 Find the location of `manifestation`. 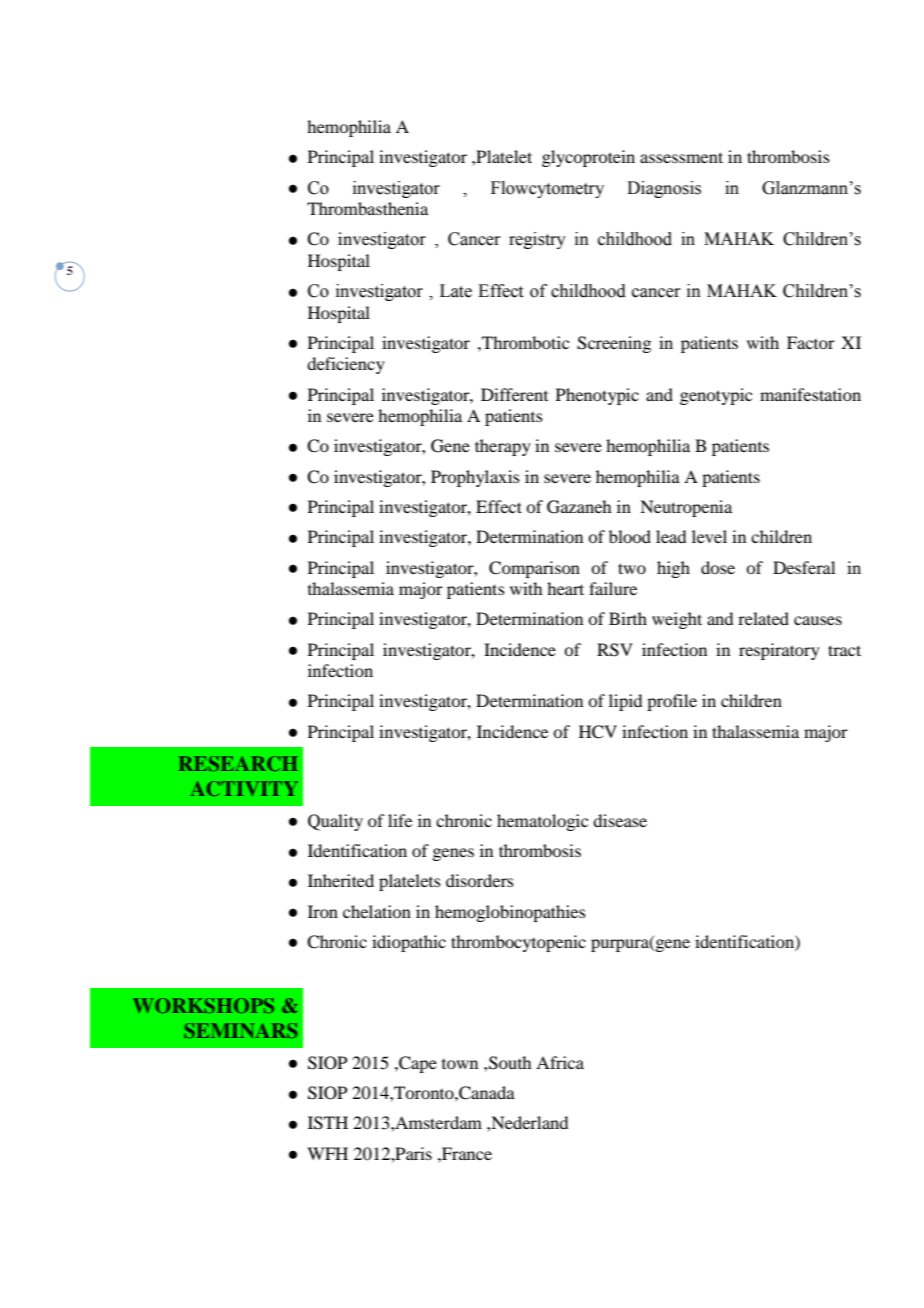

manifestation is located at coordinates (810, 394).
